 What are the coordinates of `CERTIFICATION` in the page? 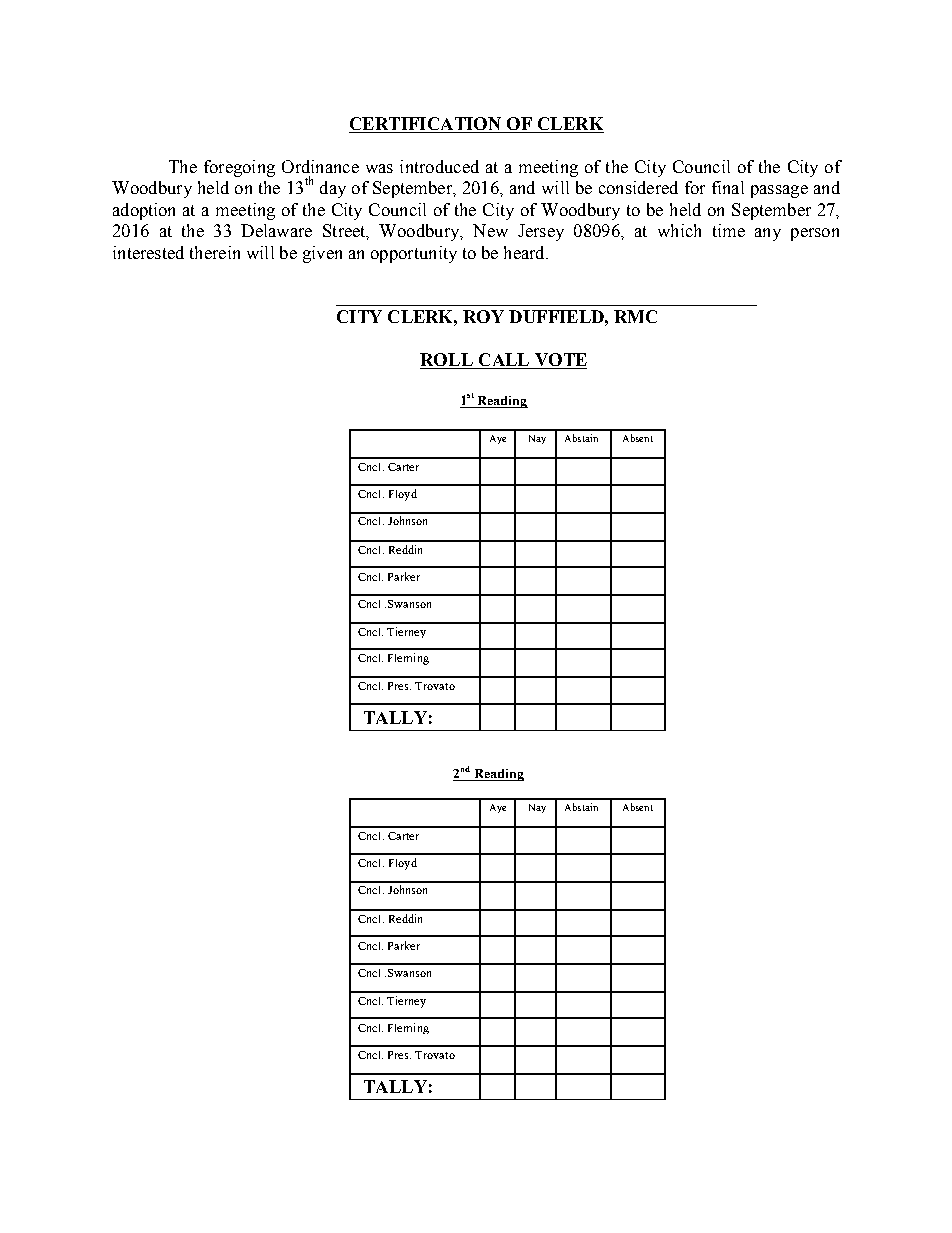 It's located at (425, 123).
